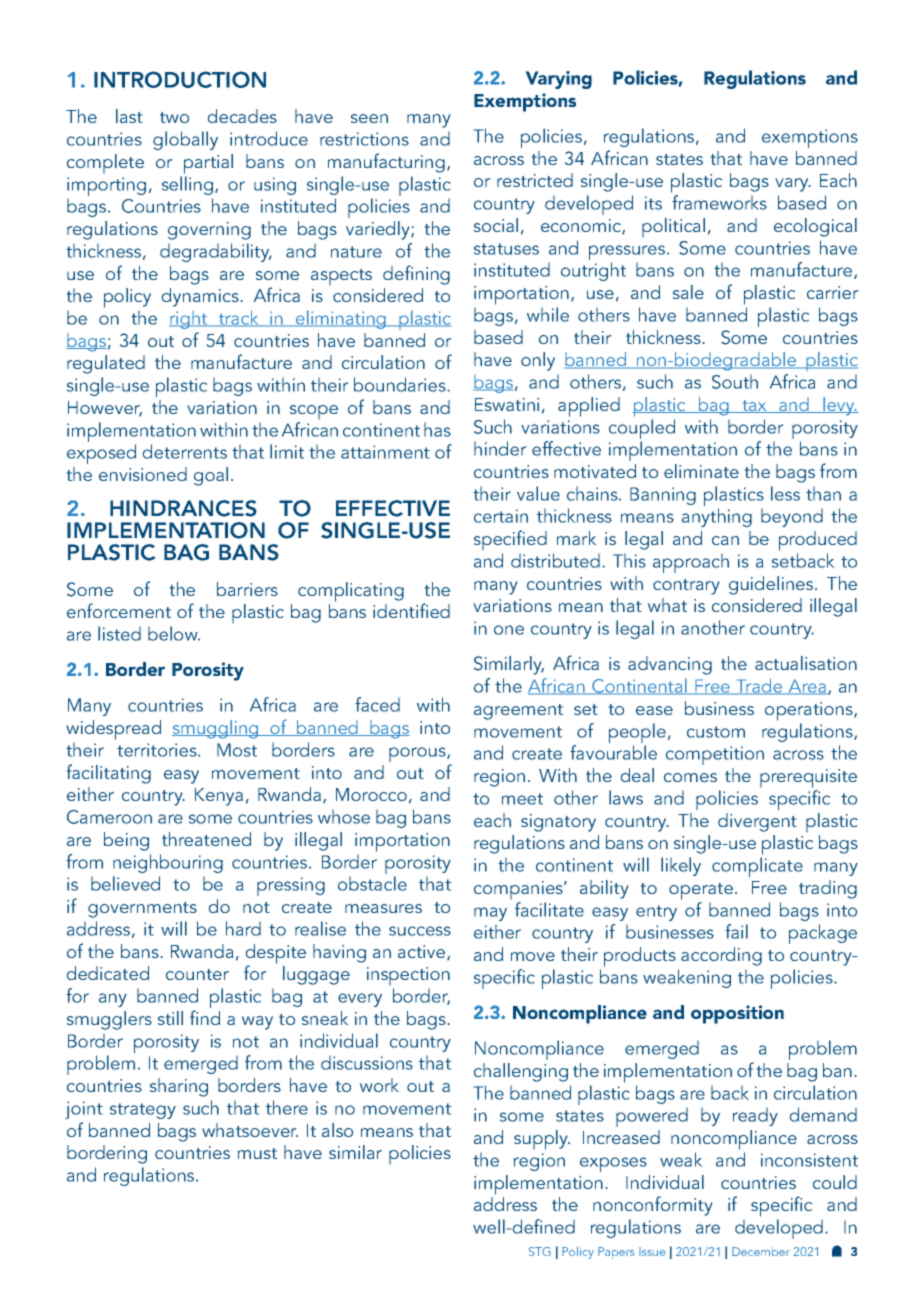  I want to click on STG, so click(540, 1251).
